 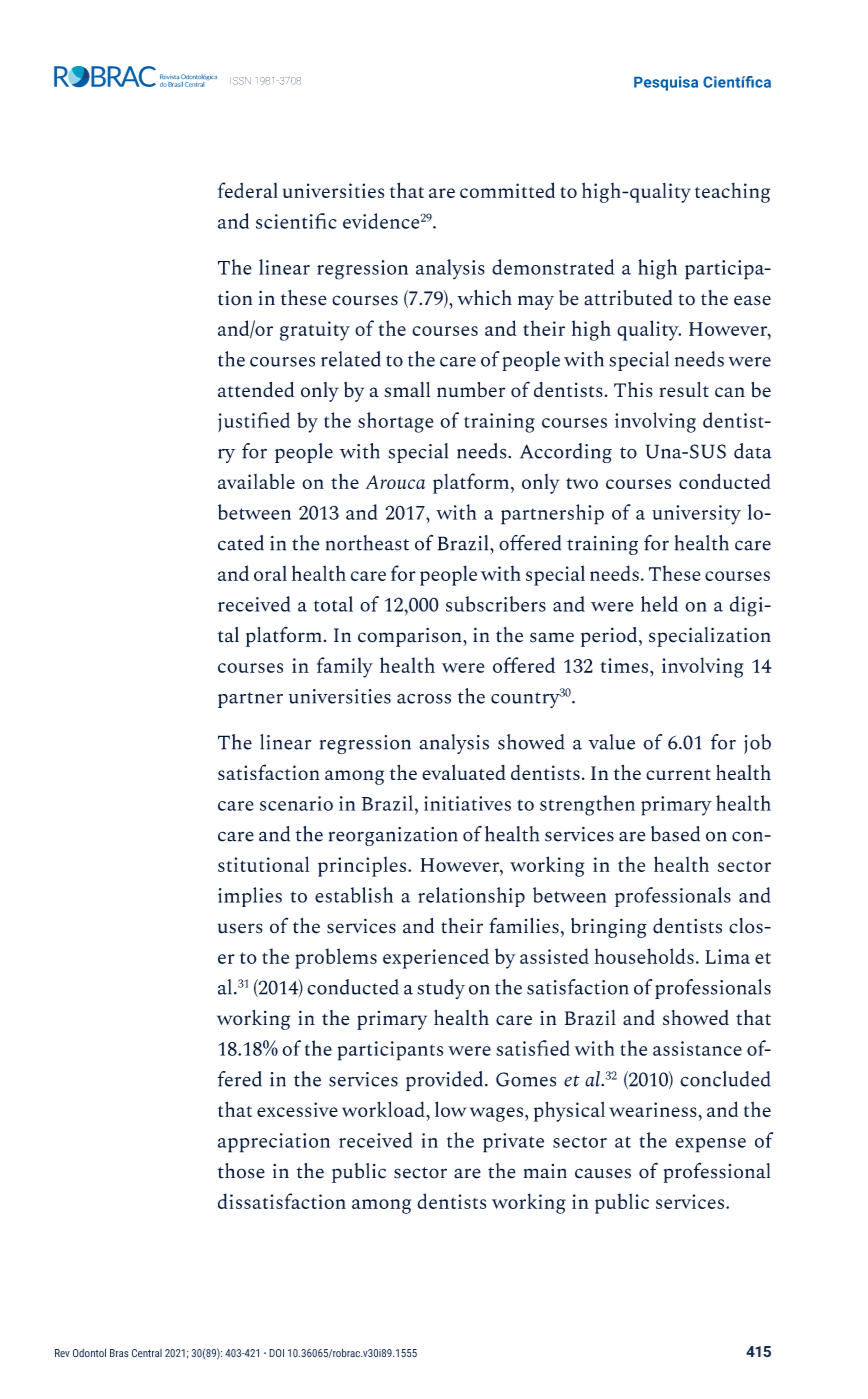 What do you see at coordinates (603, 1173) in the screenshot?
I see `causes` at bounding box center [603, 1173].
